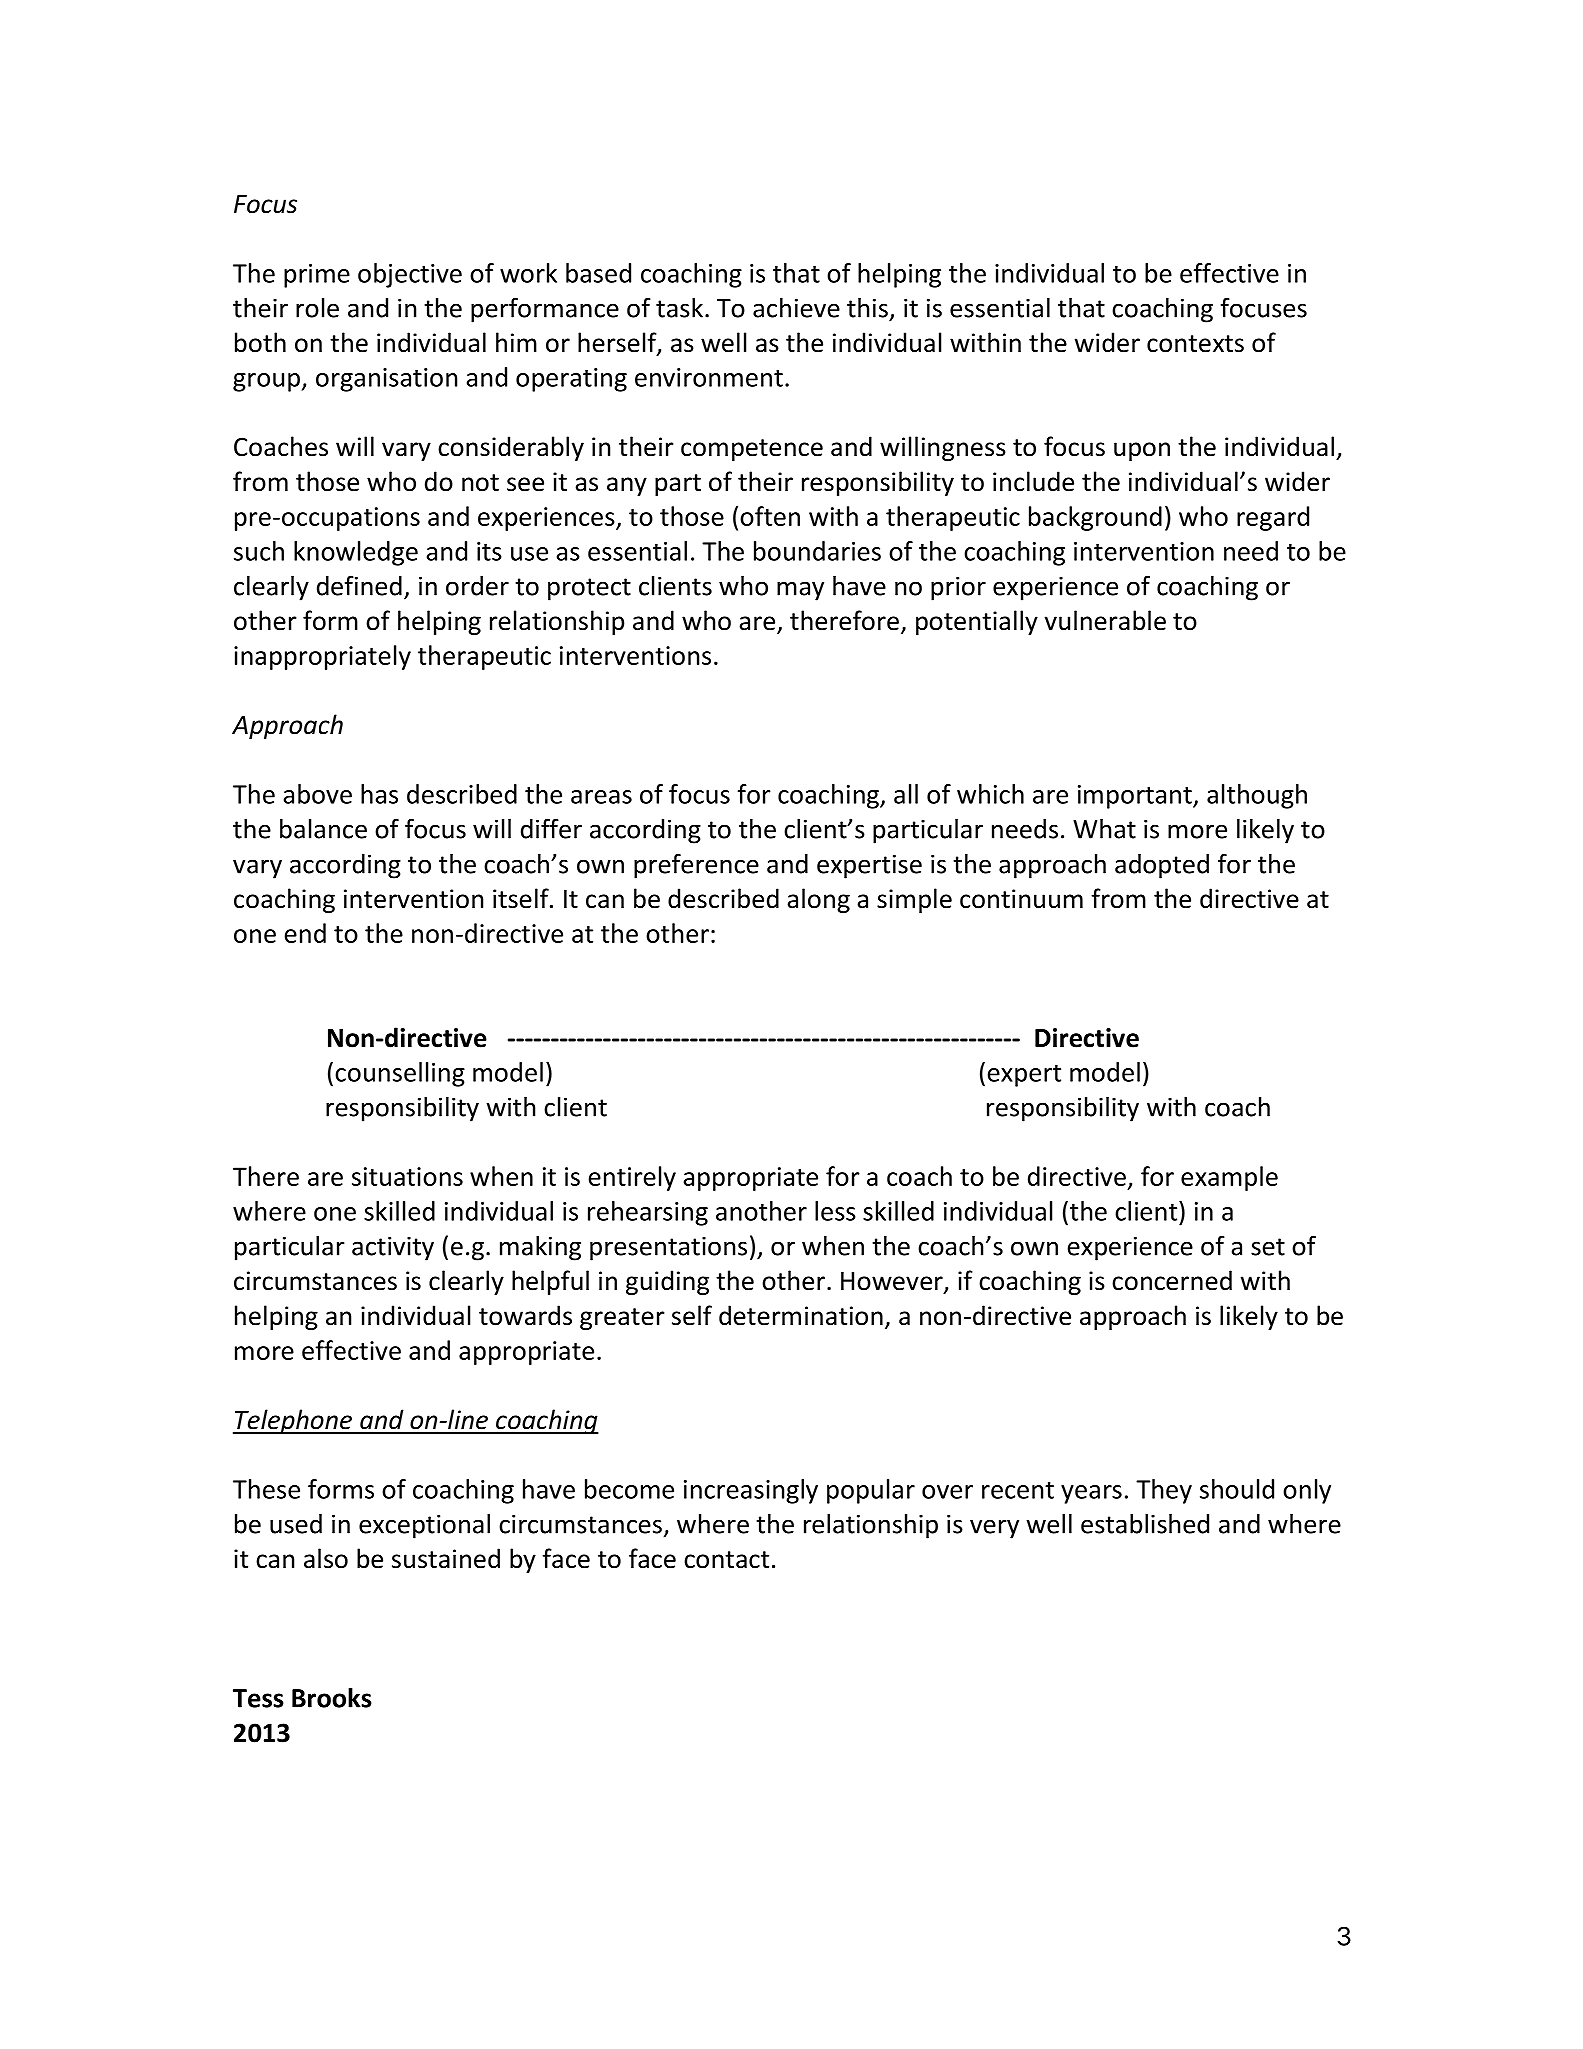  I want to click on Brooks, so click(332, 1698).
